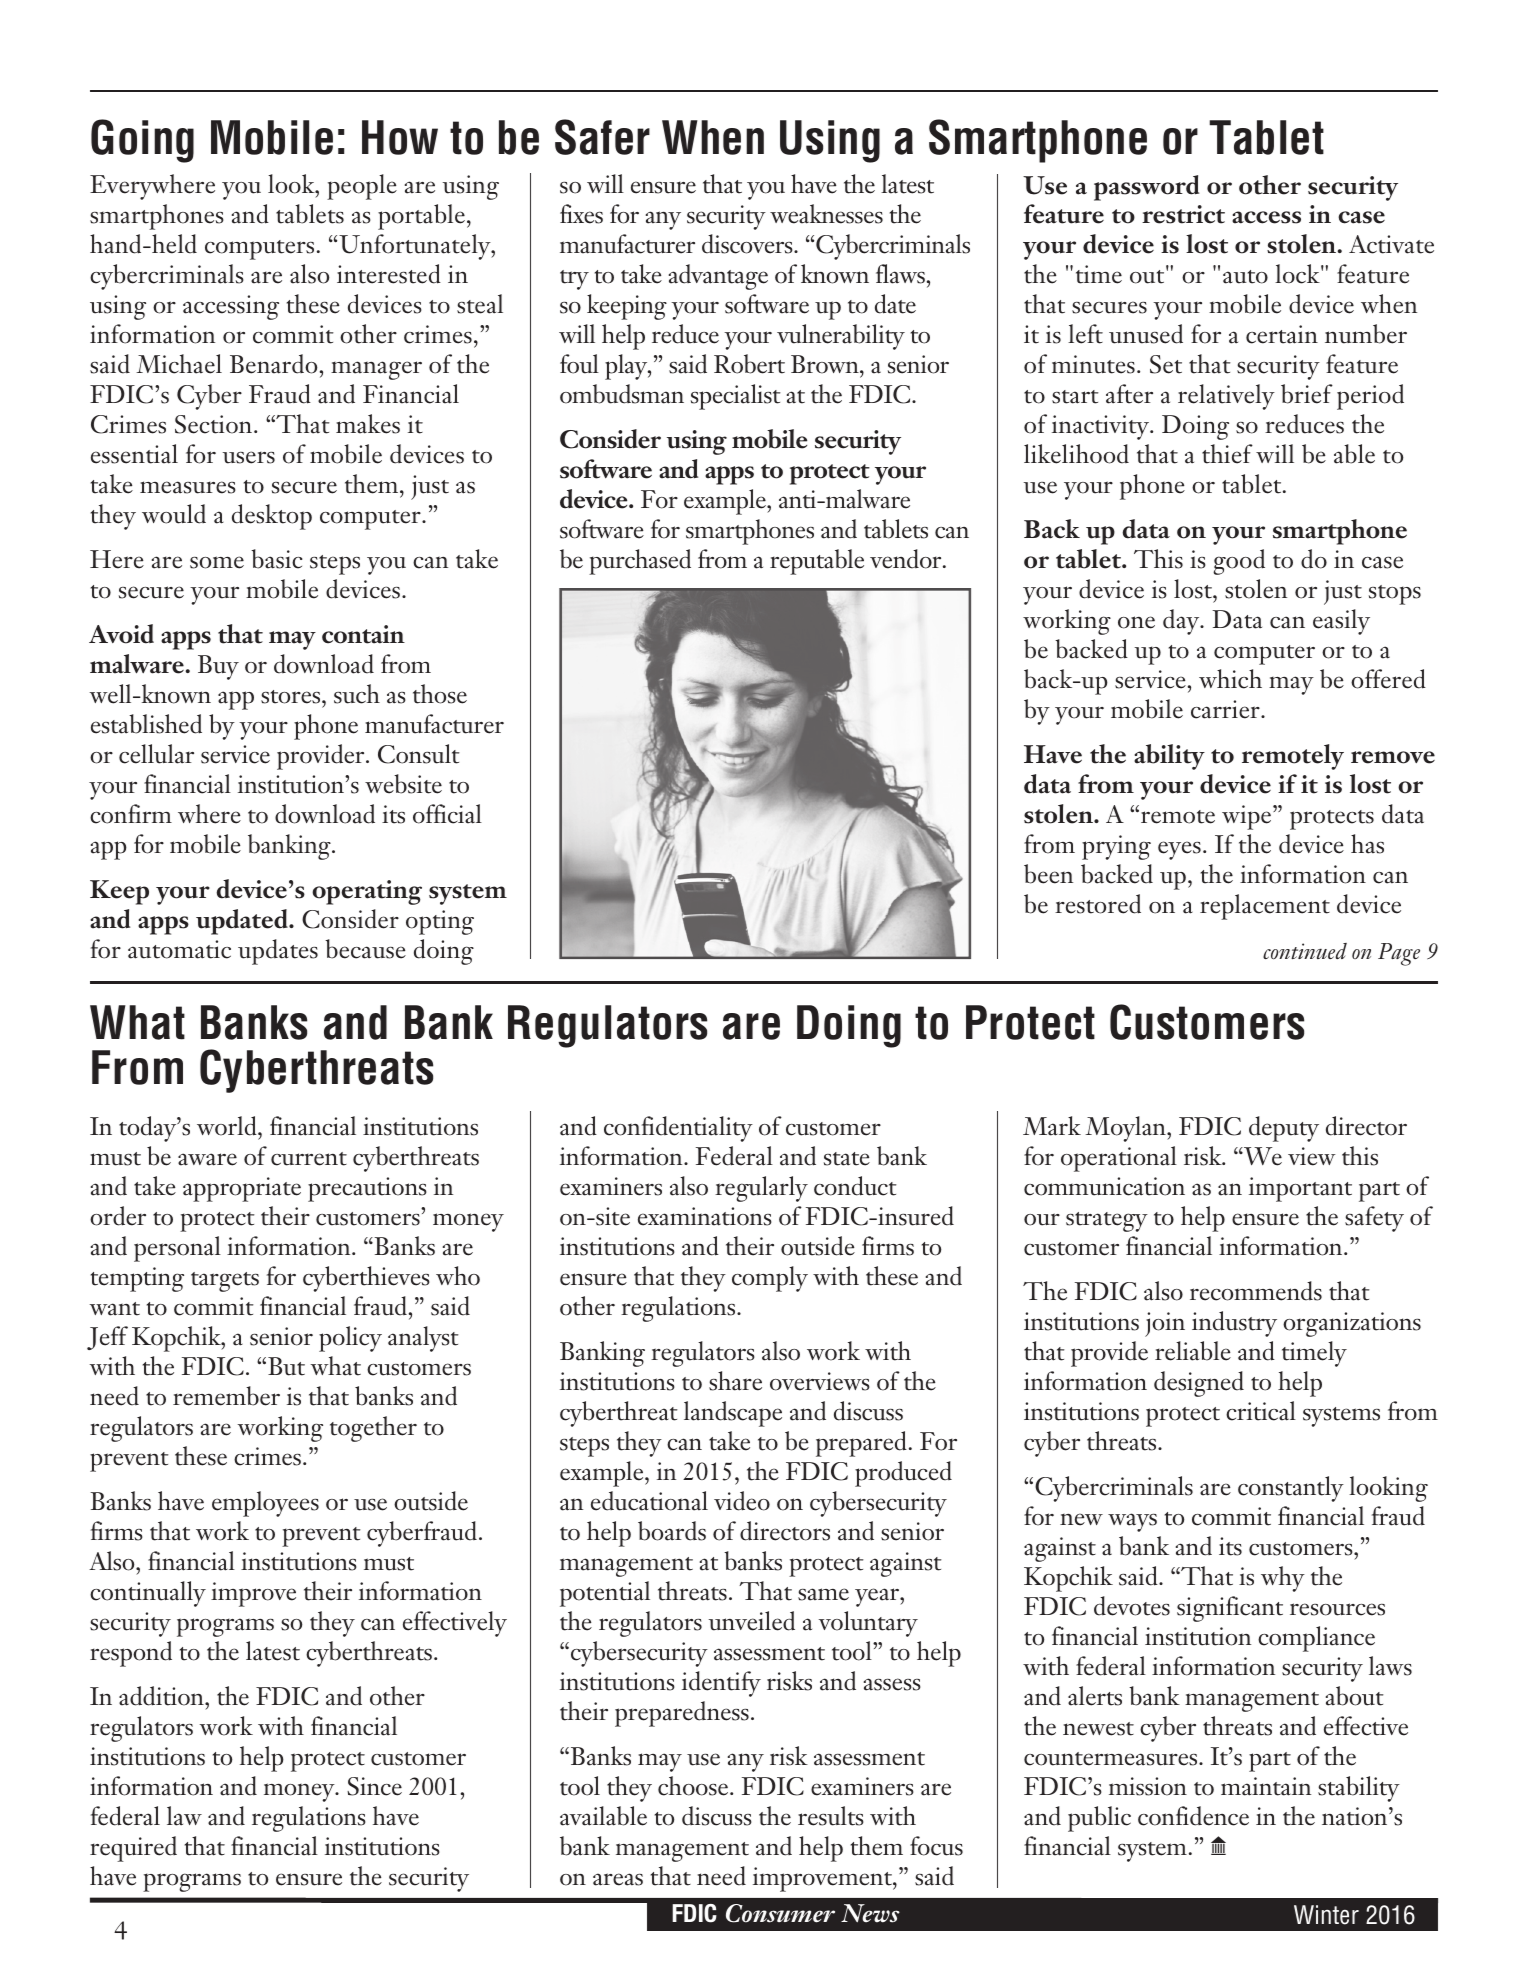 The image size is (1528, 1978). Describe the element at coordinates (780, 1913) in the document. I see `Consumer` at that location.
